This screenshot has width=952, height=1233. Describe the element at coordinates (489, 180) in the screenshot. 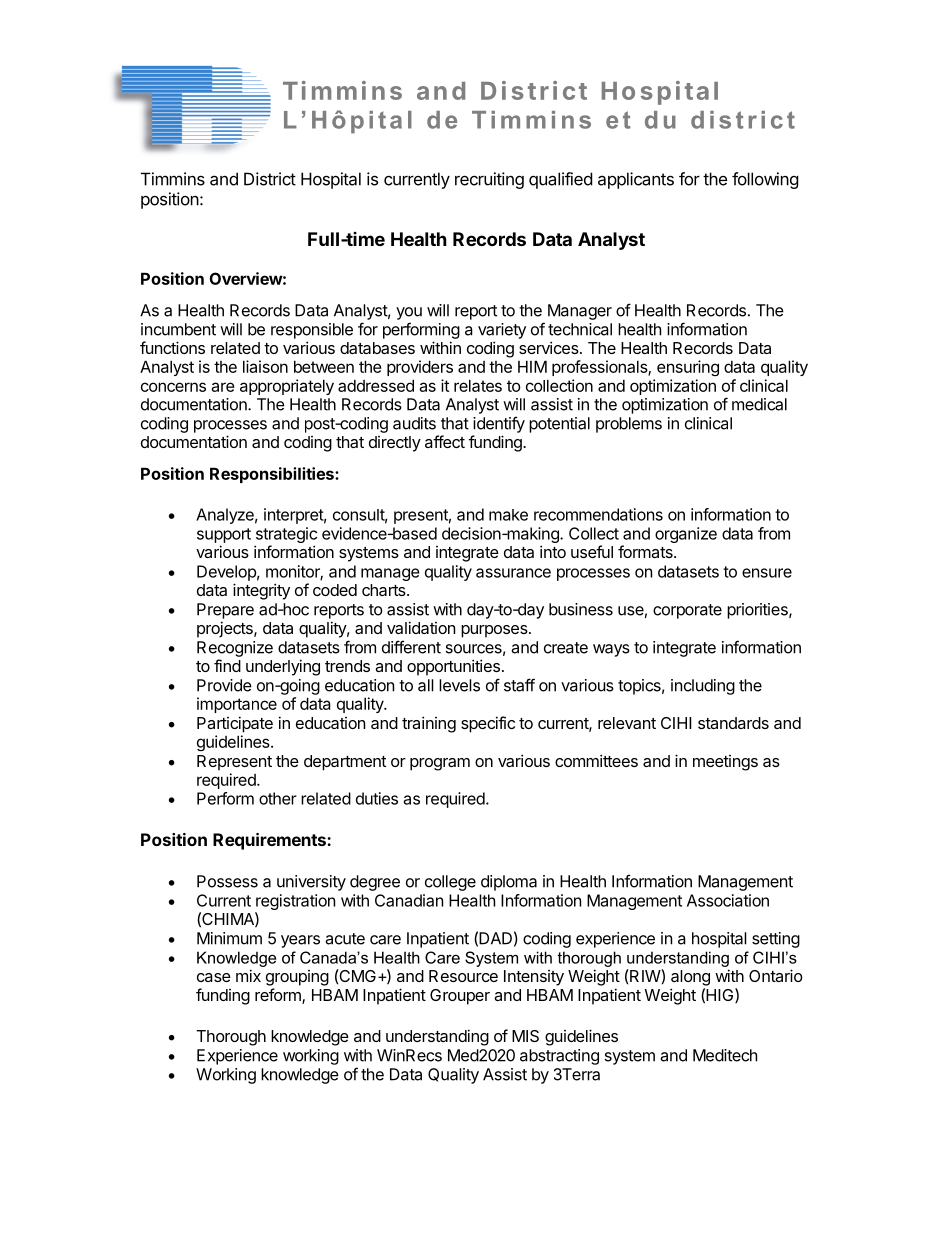

I see `recruiting` at that location.
